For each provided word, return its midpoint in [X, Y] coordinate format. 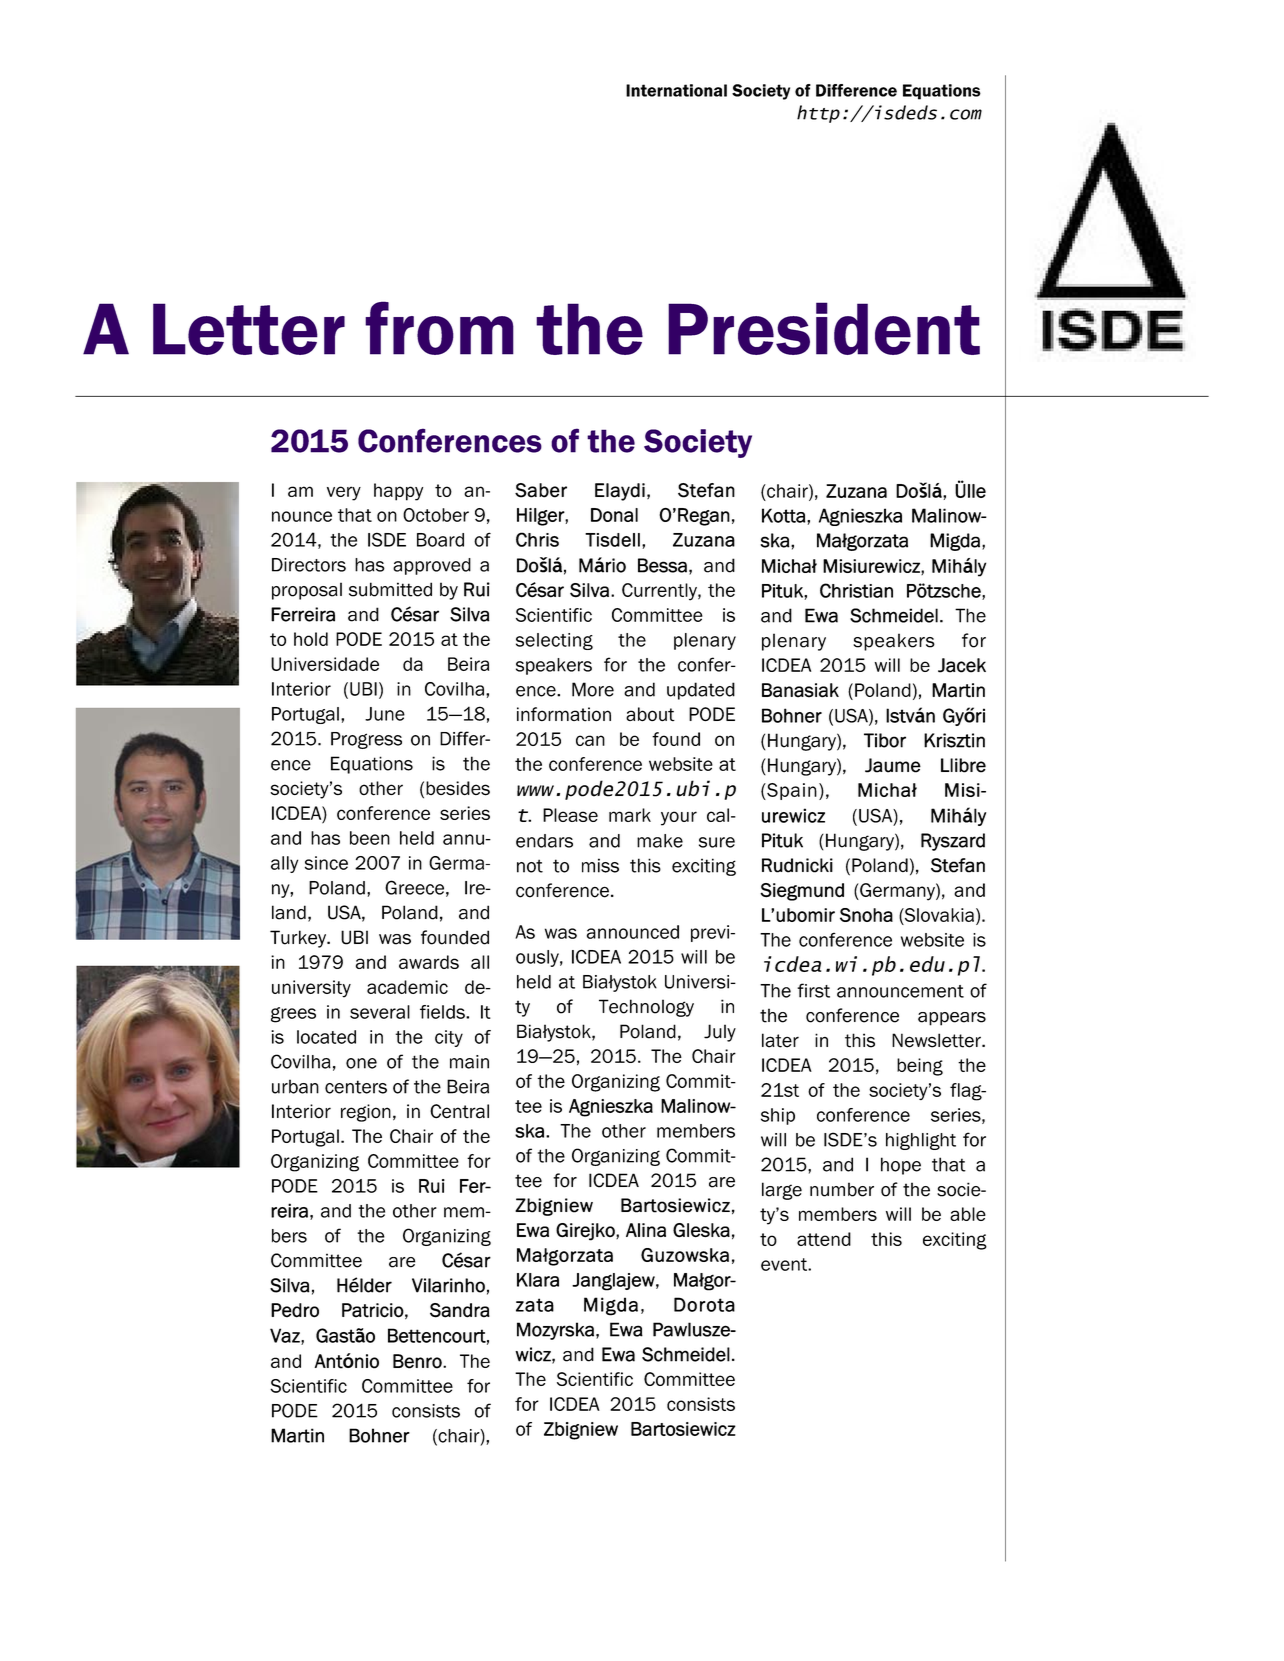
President [824, 328]
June [385, 714]
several [380, 1012]
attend [824, 1239]
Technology [646, 1008]
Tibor [885, 740]
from [439, 328]
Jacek [962, 665]
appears [952, 1019]
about [650, 714]
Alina [646, 1230]
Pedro [295, 1310]
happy [398, 492]
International [676, 90]
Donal [614, 515]
